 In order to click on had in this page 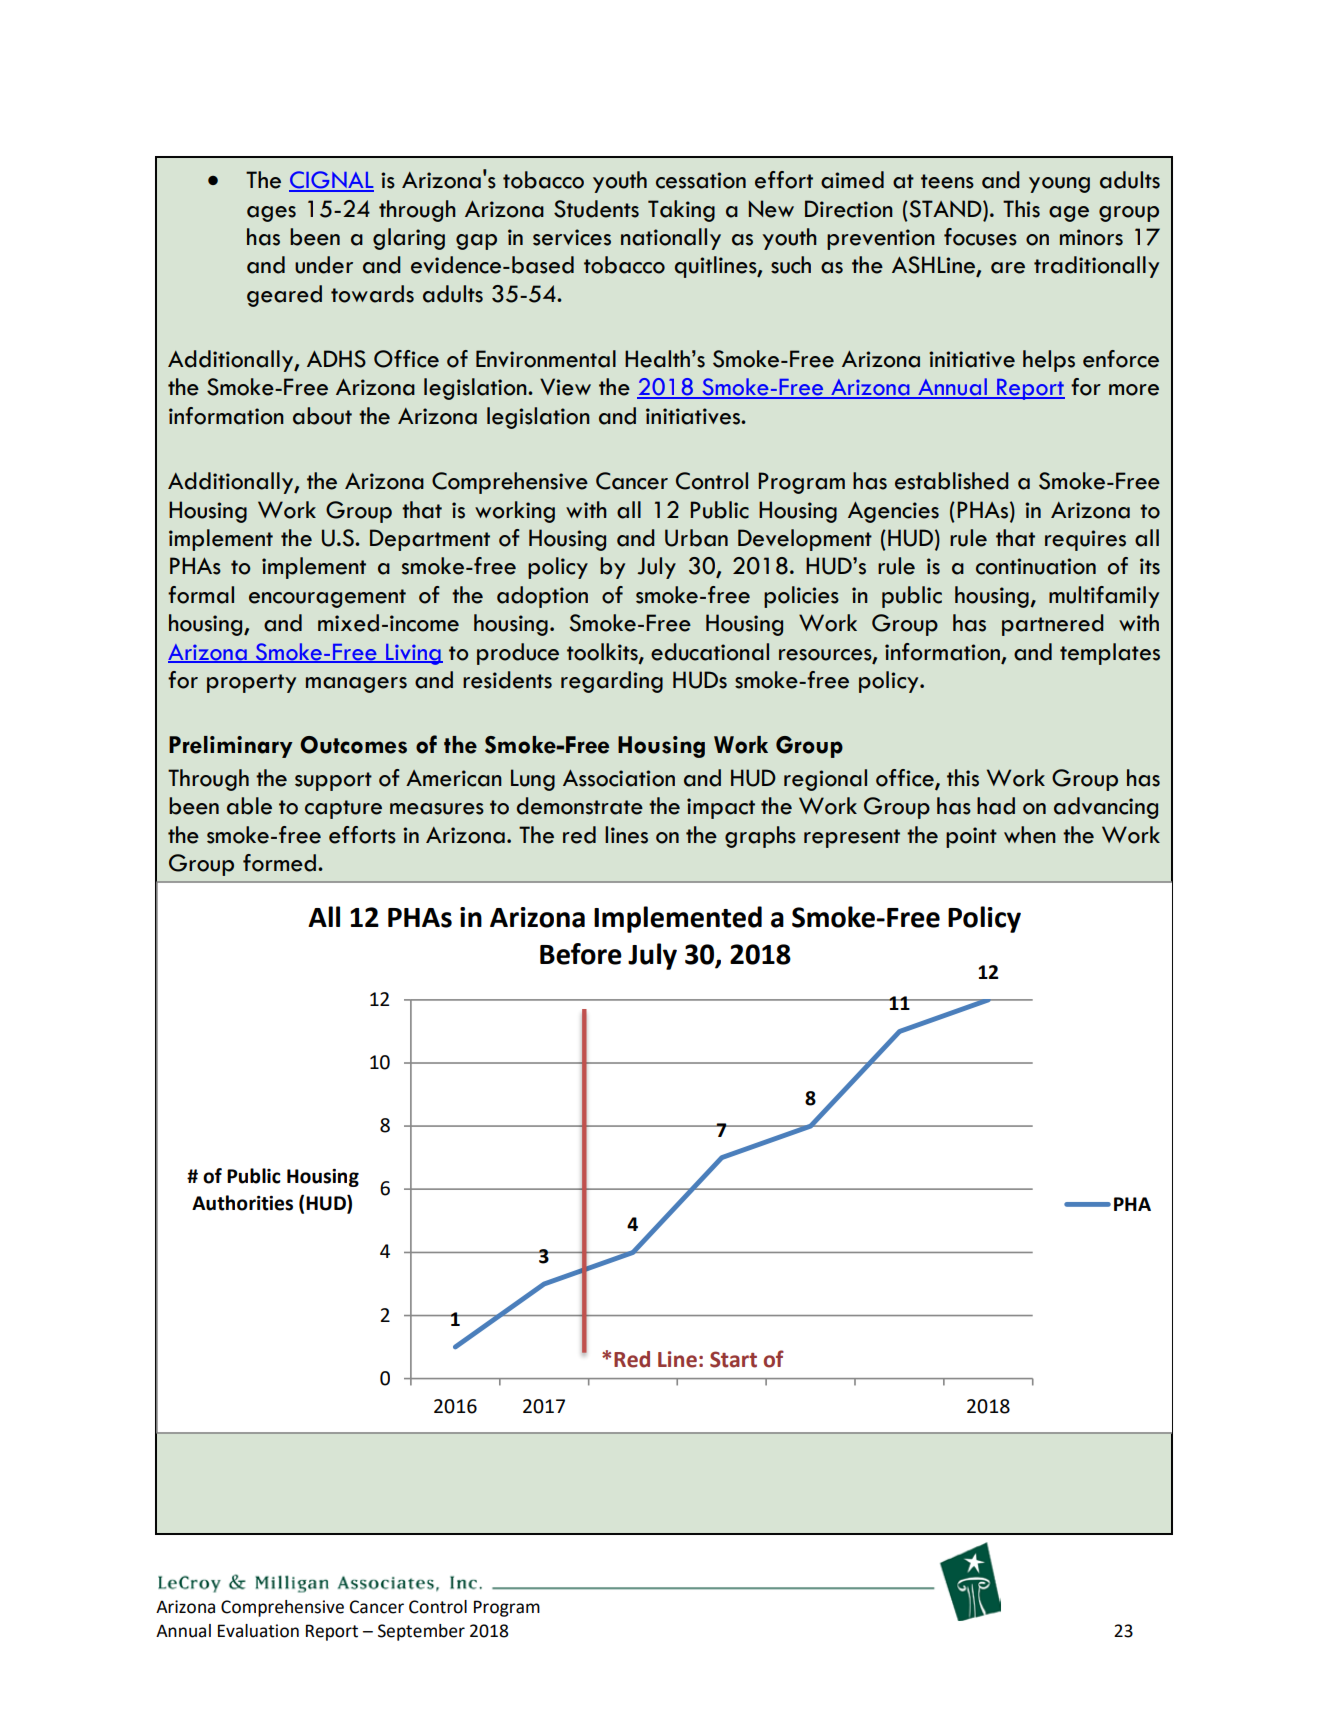, I will do `click(996, 806)`.
